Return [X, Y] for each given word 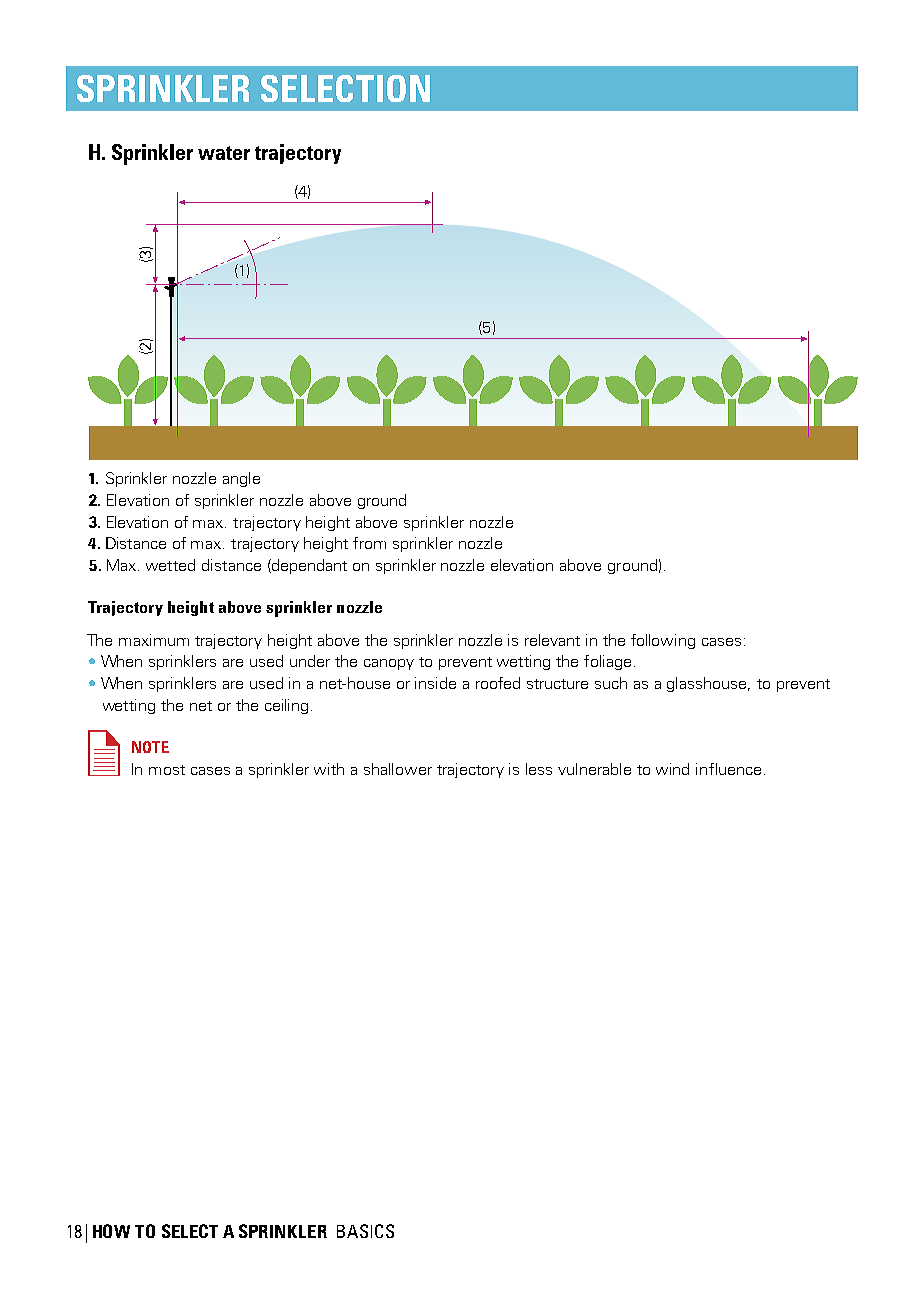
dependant [308, 566]
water [224, 153]
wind [672, 769]
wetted [170, 565]
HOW [111, 1231]
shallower [398, 769]
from [369, 543]
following [663, 641]
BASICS [365, 1231]
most [167, 770]
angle [241, 479]
